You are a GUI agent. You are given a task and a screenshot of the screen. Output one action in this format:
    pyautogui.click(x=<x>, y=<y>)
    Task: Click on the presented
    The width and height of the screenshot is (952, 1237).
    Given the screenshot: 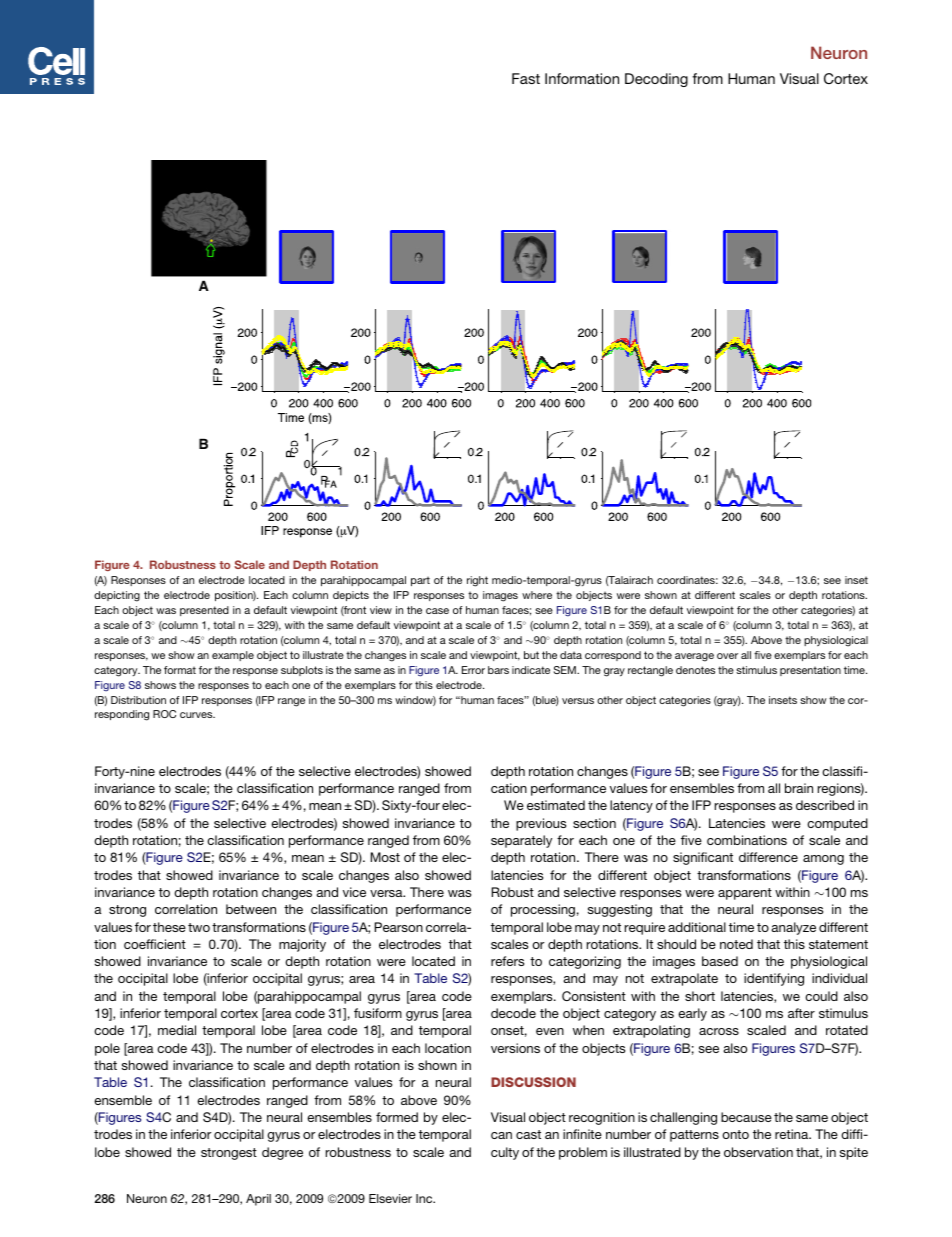 What is the action you would take?
    pyautogui.click(x=204, y=611)
